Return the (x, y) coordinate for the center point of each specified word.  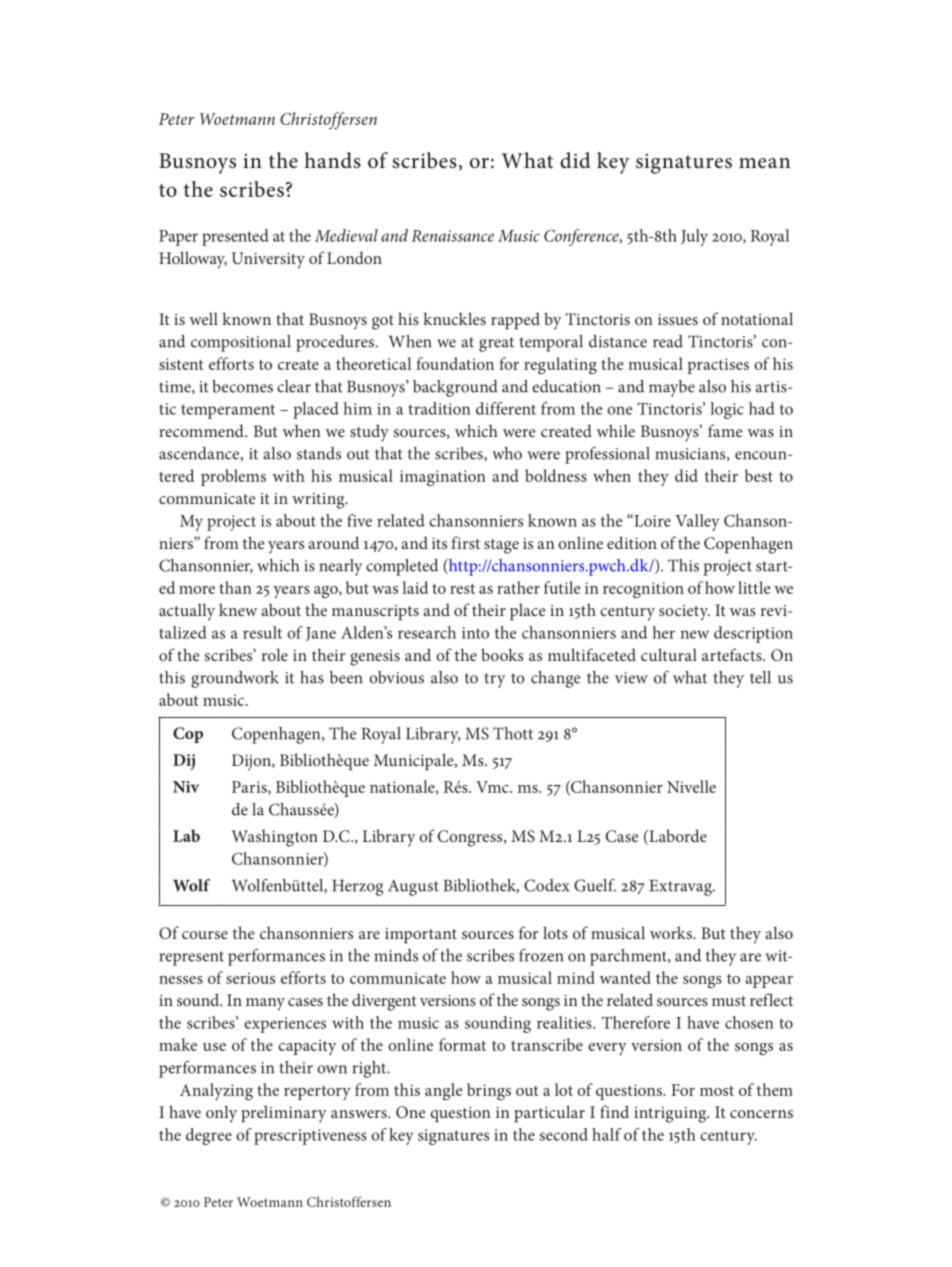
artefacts (733, 654)
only (221, 1114)
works (672, 932)
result (262, 632)
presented (235, 237)
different (506, 408)
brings (489, 1091)
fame (725, 430)
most (717, 1091)
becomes (242, 386)
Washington (275, 838)
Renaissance (452, 236)
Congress (471, 838)
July (694, 237)
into (475, 633)
